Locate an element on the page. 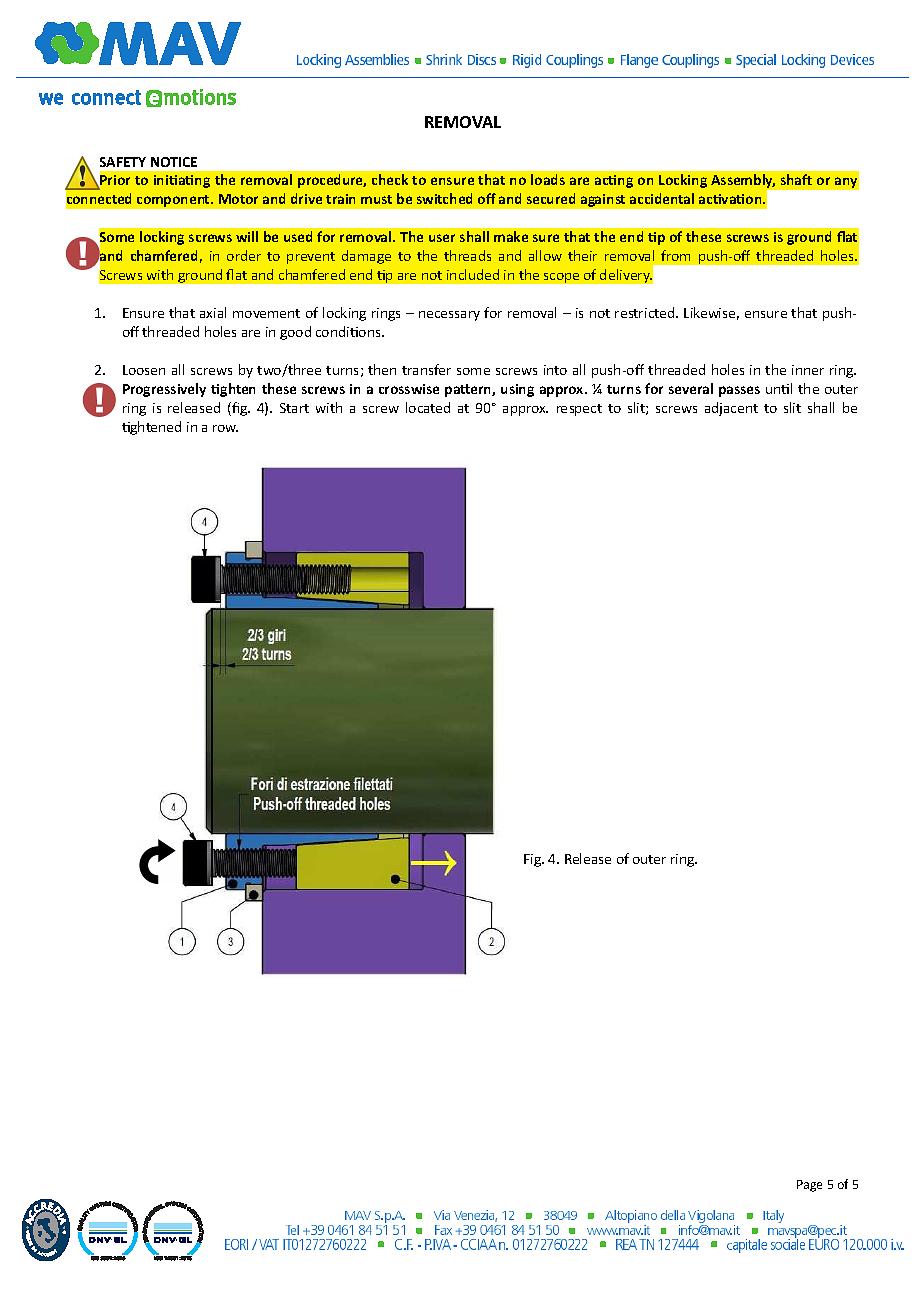 Image resolution: width=924 pixels, height=1308 pixels. respect is located at coordinates (579, 410).
